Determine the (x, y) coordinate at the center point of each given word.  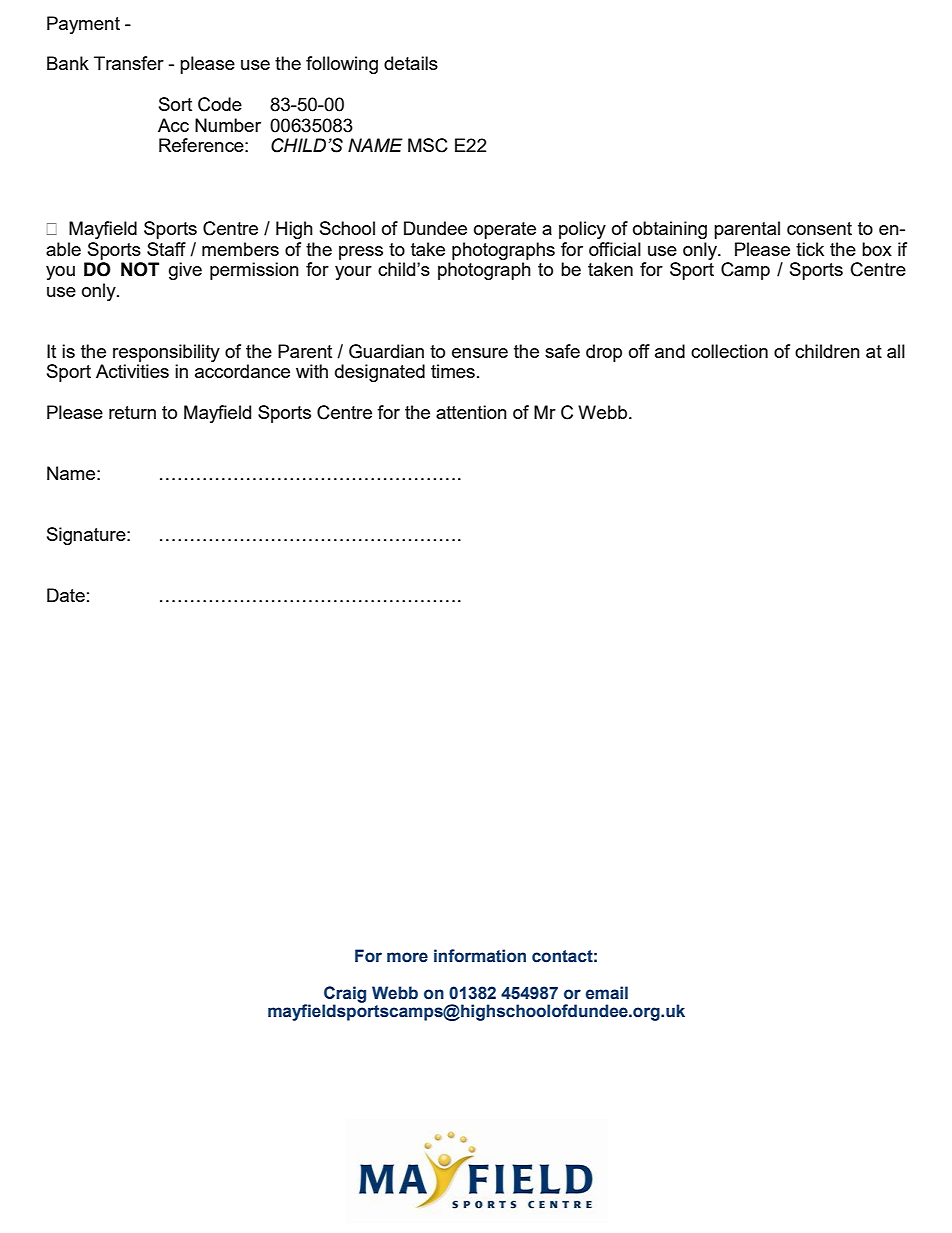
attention (471, 412)
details (411, 63)
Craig (344, 995)
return (132, 412)
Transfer (129, 63)
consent (819, 228)
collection (729, 351)
